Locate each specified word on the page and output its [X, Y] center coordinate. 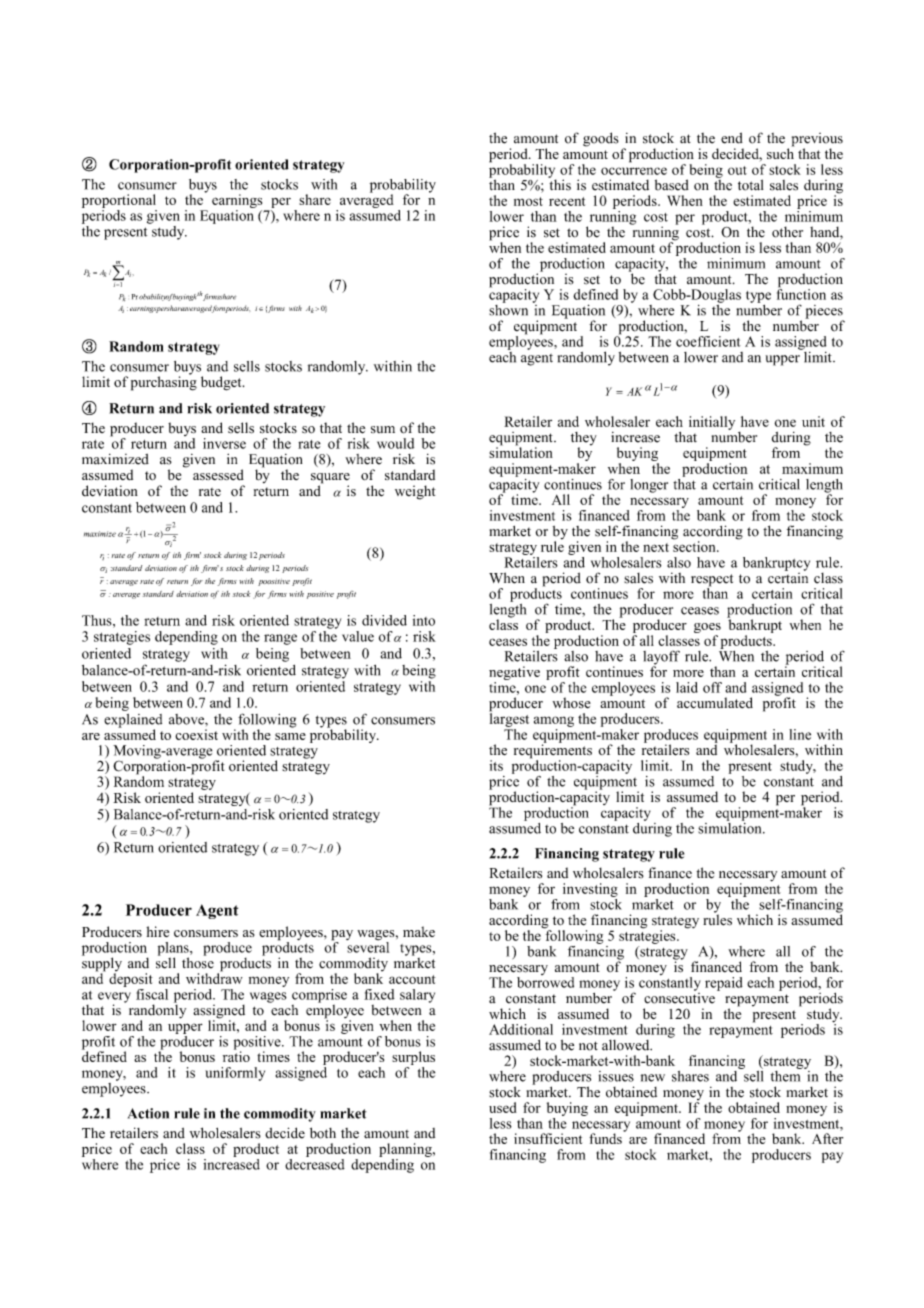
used [503, 1107]
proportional [119, 201]
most [528, 201]
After [827, 1138]
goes [707, 629]
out [737, 170]
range [280, 639]
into [424, 620]
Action [148, 1113]
